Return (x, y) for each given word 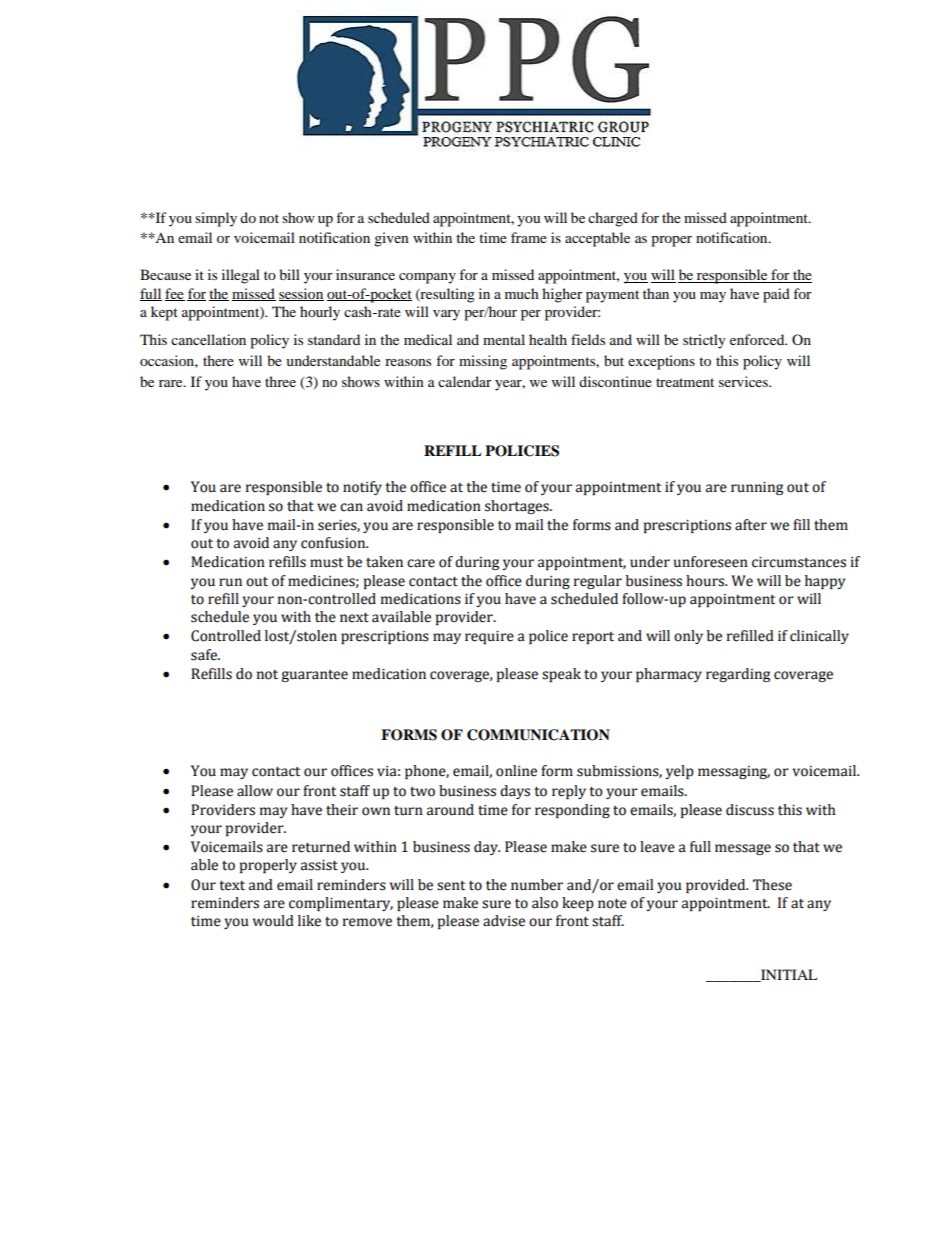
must (326, 563)
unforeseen (711, 562)
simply (216, 219)
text (232, 886)
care (421, 563)
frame (529, 237)
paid (776, 295)
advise (504, 921)
